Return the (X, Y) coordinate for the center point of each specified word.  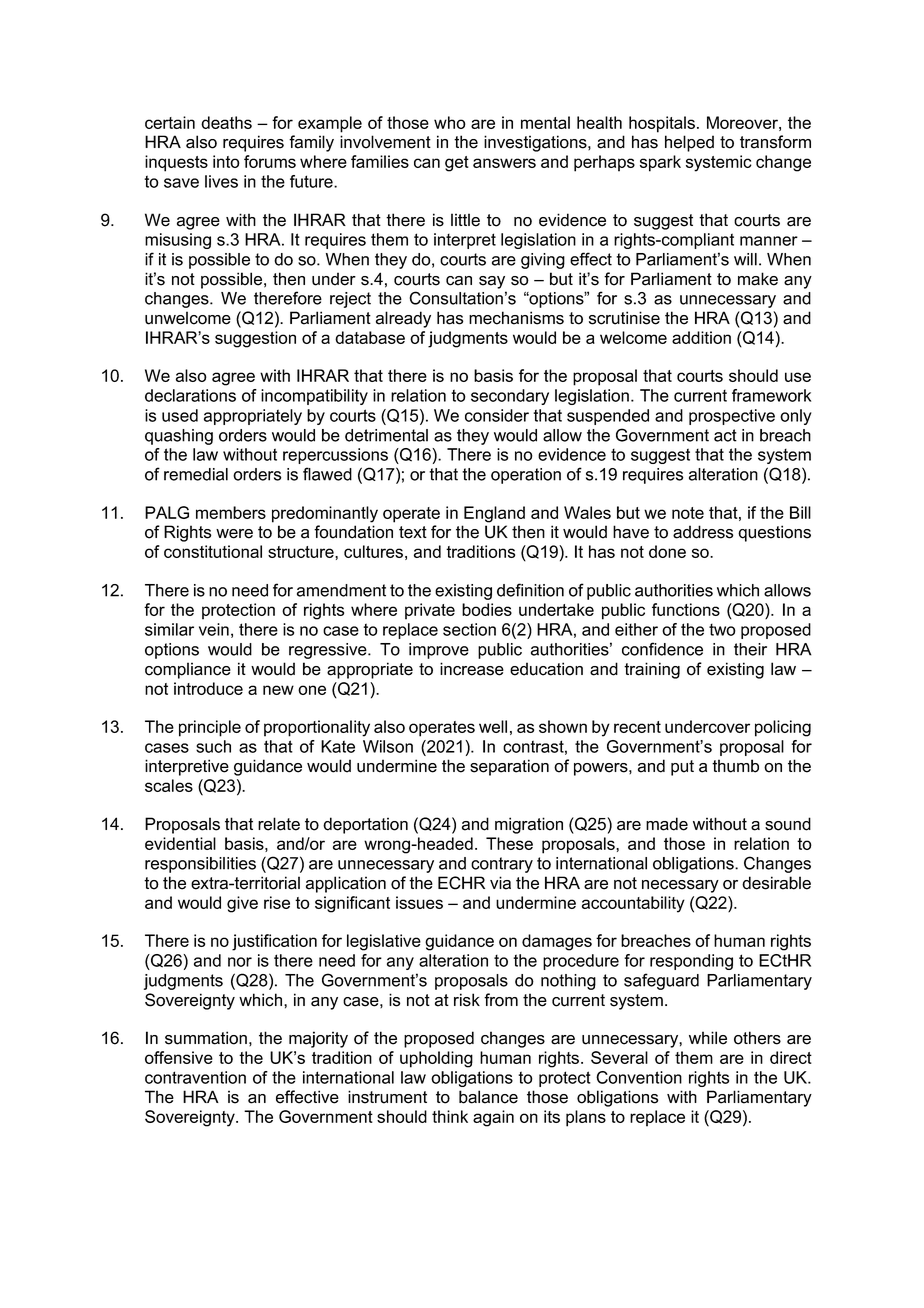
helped (689, 143)
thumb (735, 766)
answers (504, 163)
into (226, 161)
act (725, 435)
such (213, 746)
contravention (195, 1077)
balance (488, 1097)
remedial (196, 474)
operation (526, 476)
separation (509, 767)
